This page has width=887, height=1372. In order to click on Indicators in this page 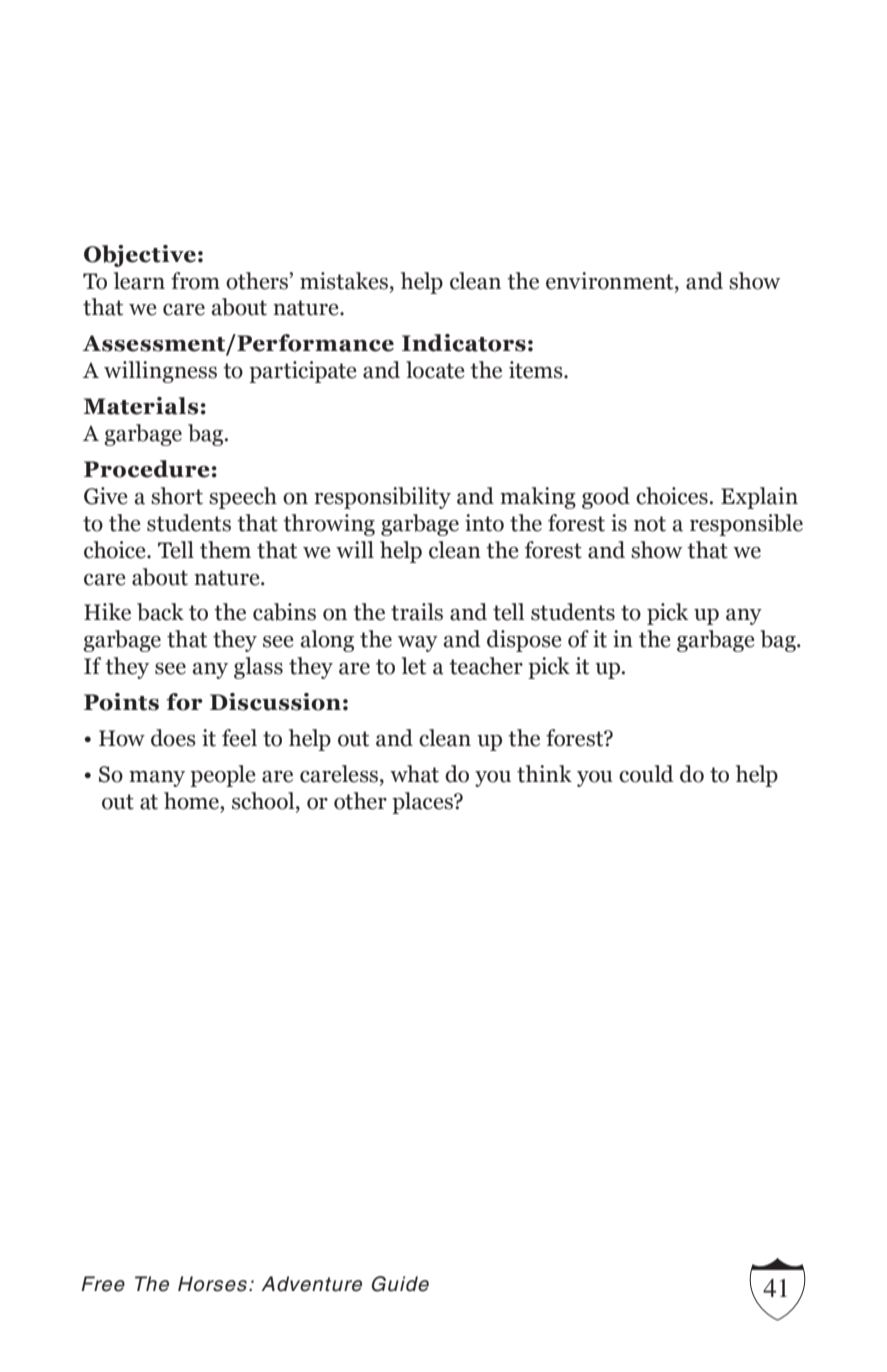, I will do `click(464, 343)`.
